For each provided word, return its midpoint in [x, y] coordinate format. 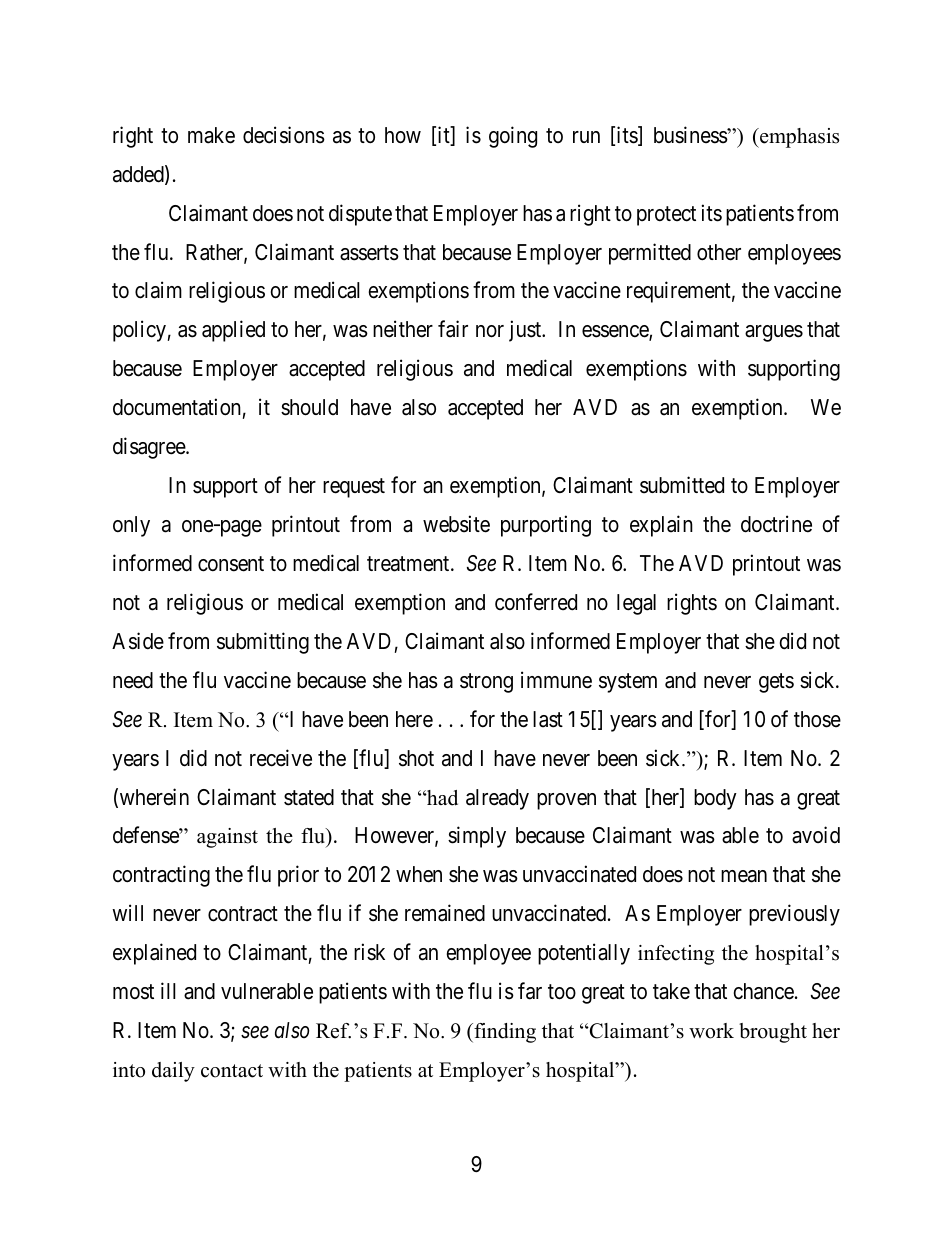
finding [504, 1033]
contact [232, 1071]
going [513, 137]
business [691, 135]
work [711, 1031]
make [211, 135]
